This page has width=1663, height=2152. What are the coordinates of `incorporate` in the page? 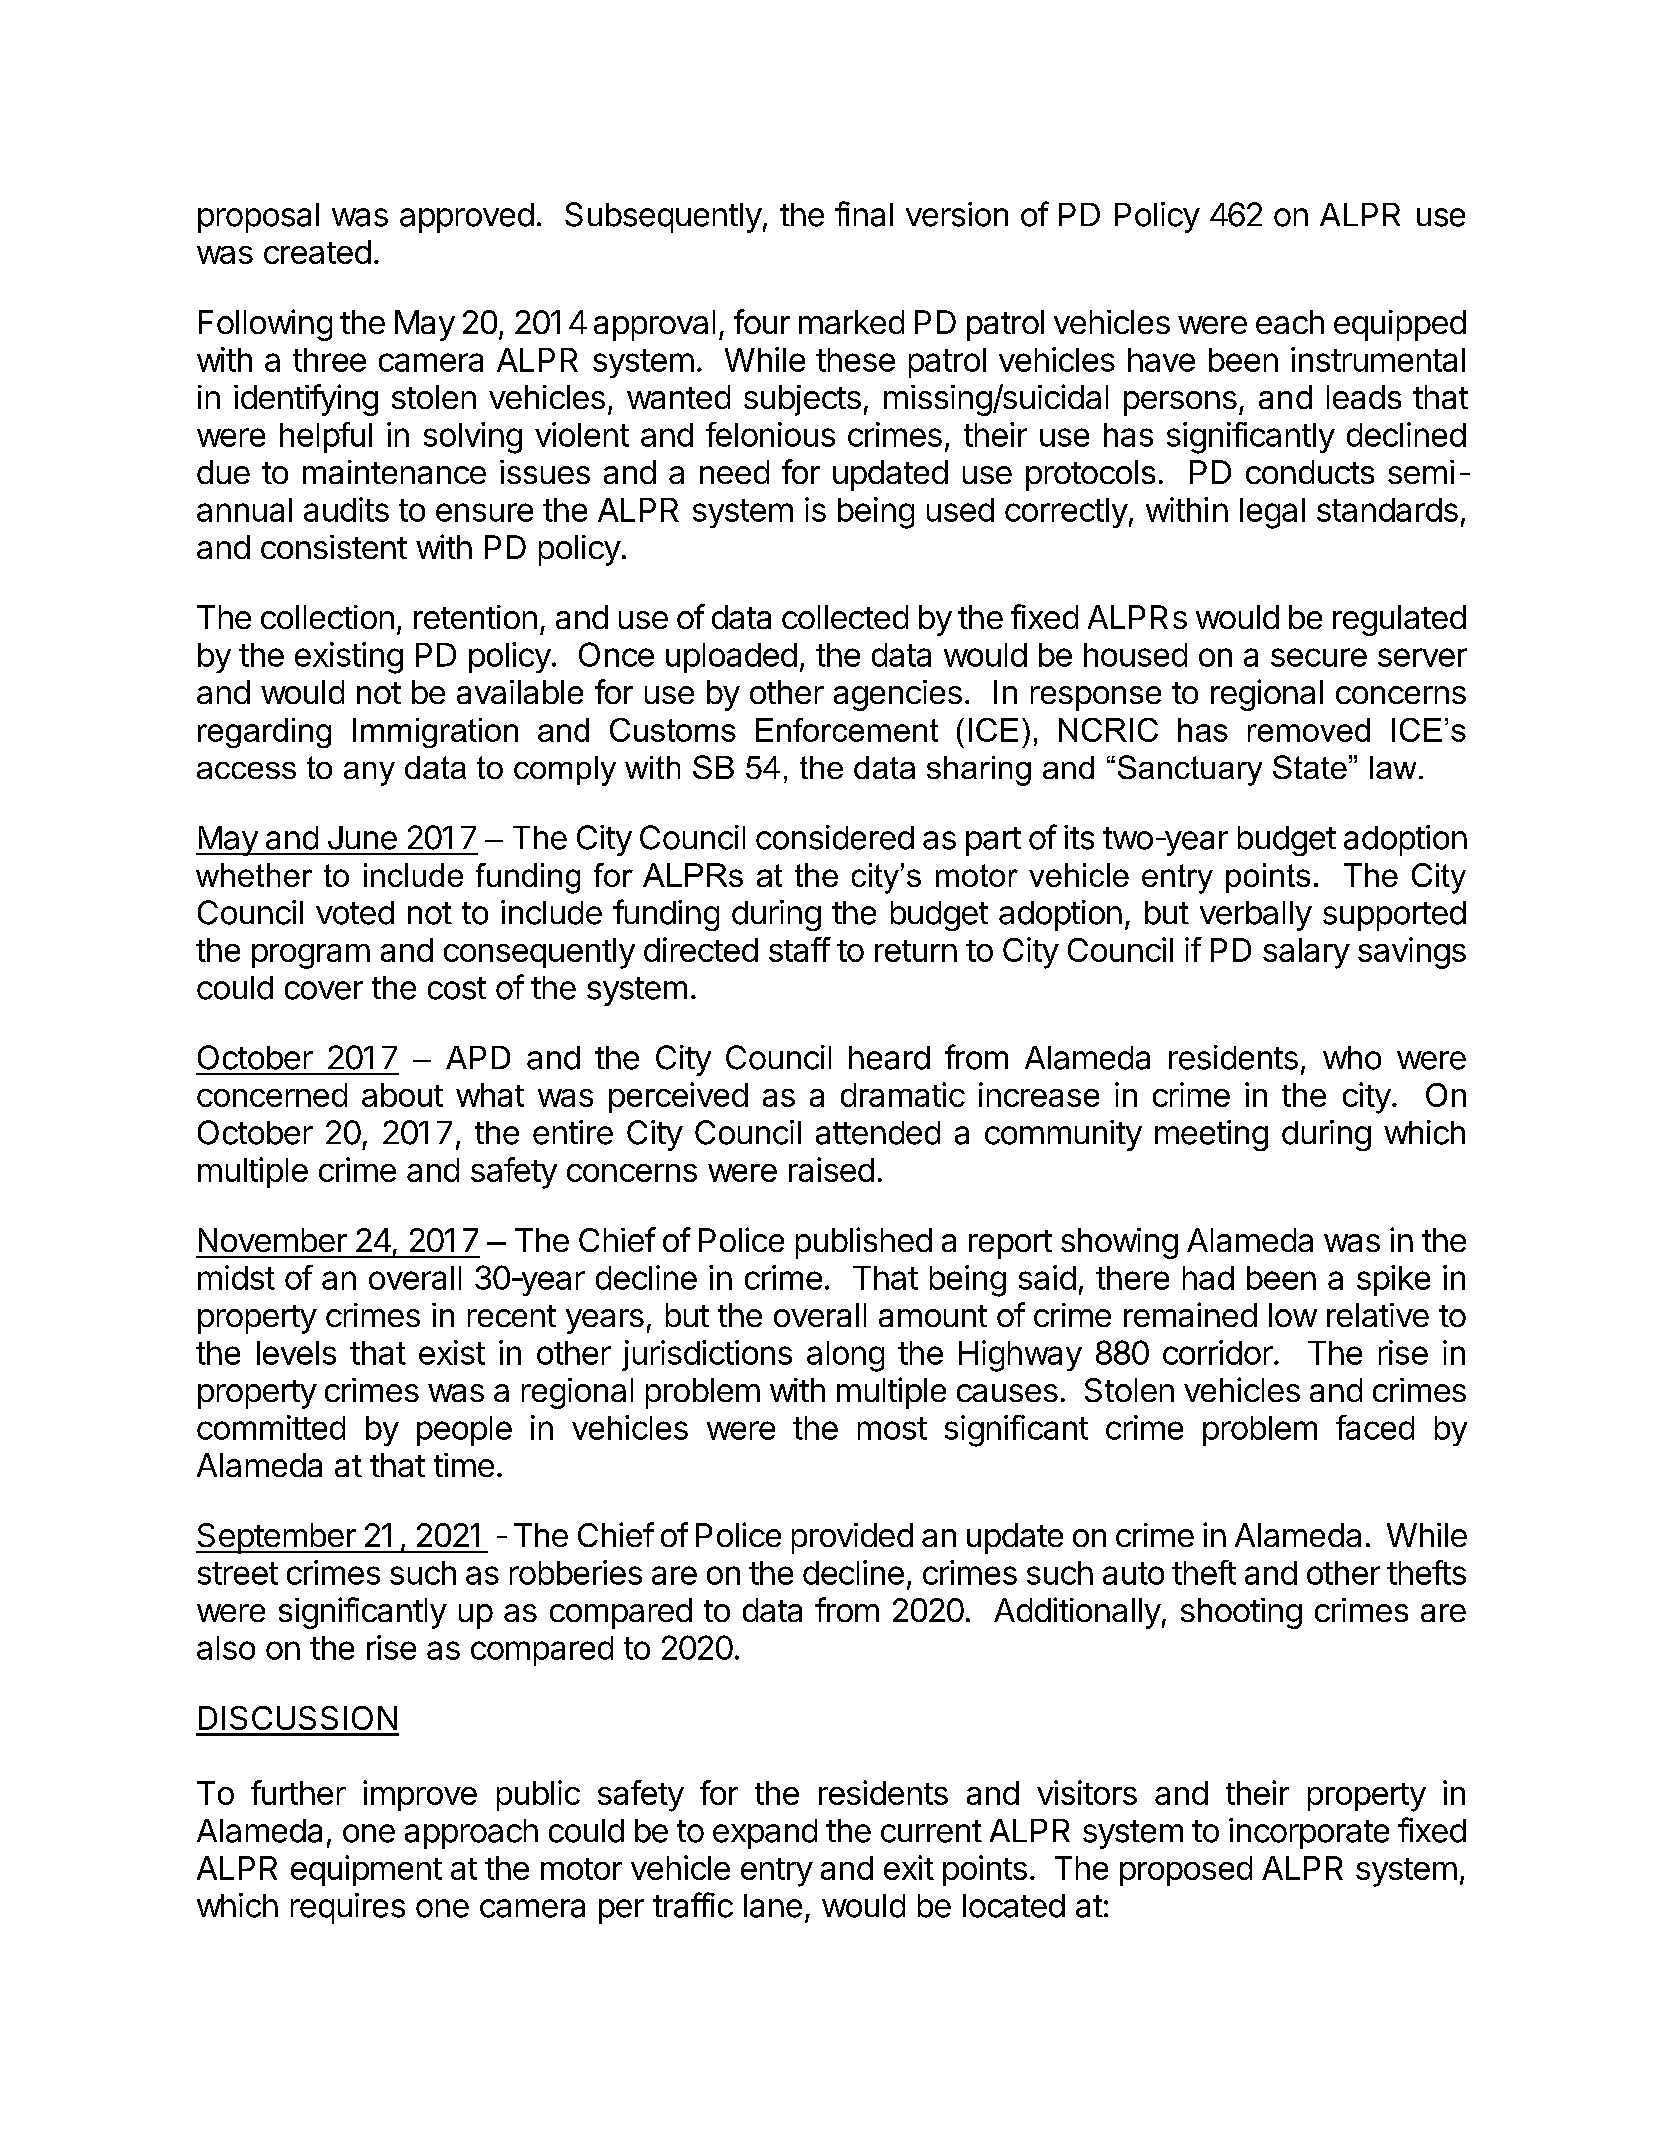 It's located at (1309, 1833).
